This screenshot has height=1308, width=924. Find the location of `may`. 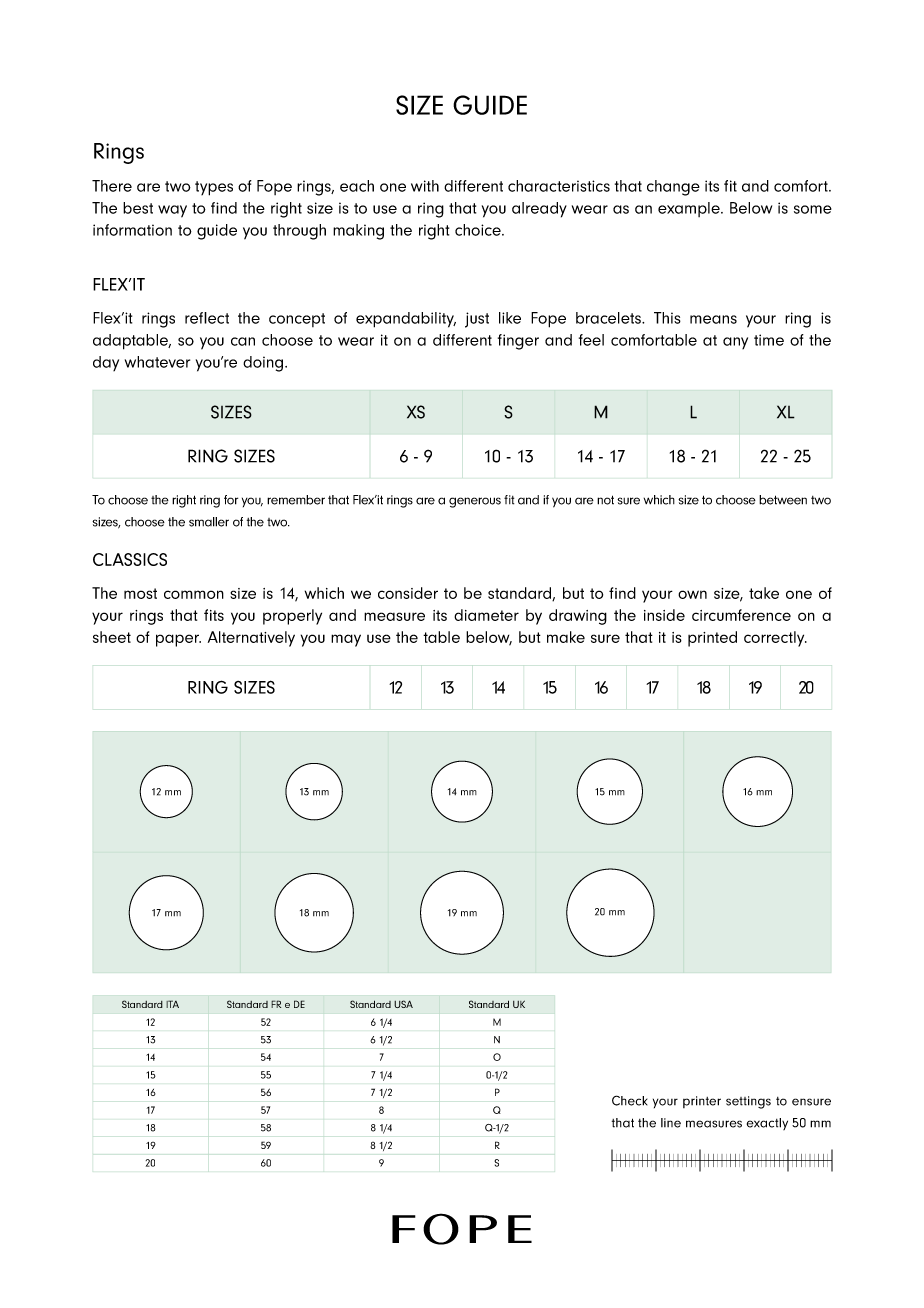

may is located at coordinates (346, 640).
